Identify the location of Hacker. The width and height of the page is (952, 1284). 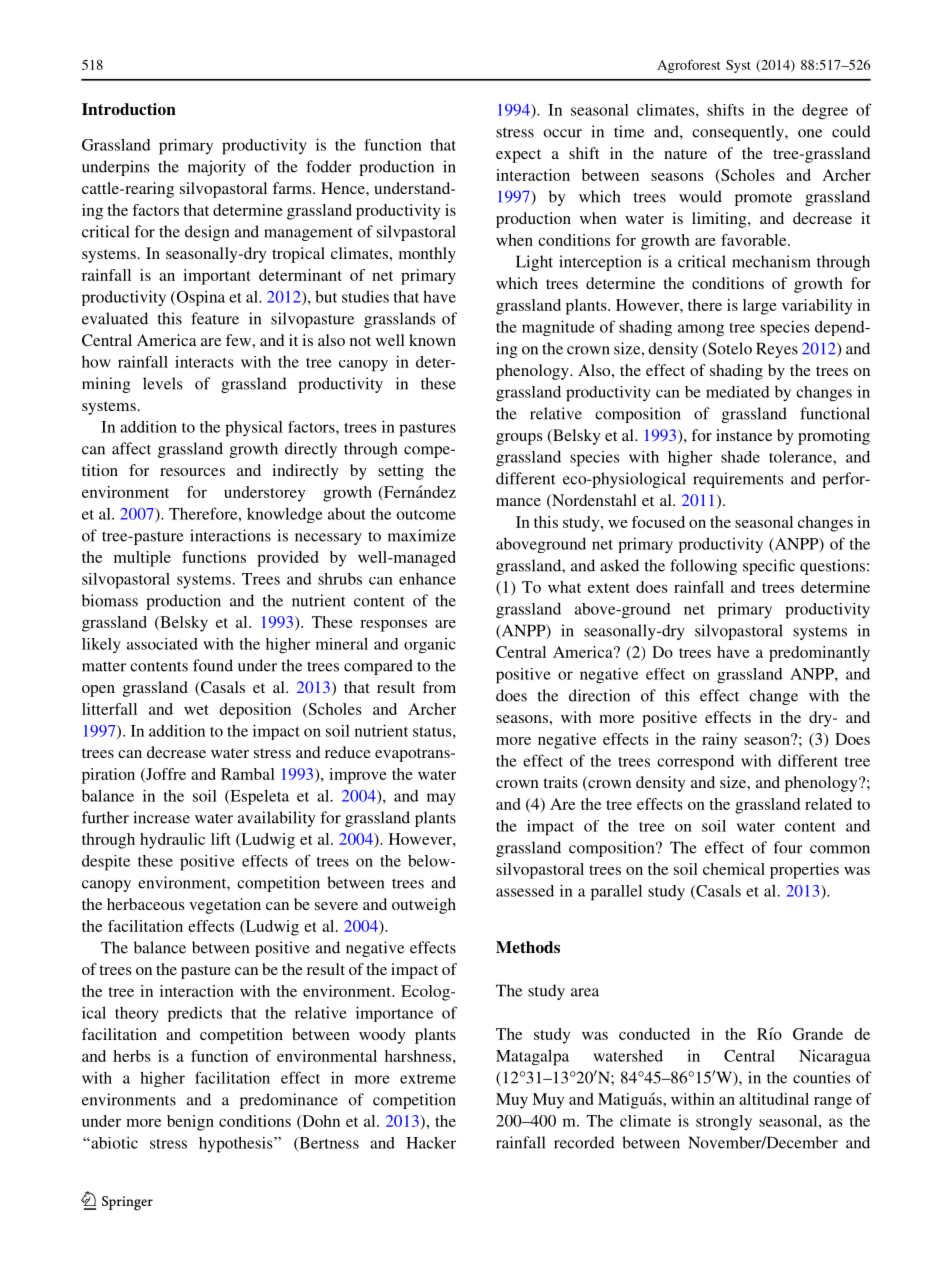
(431, 1143).
